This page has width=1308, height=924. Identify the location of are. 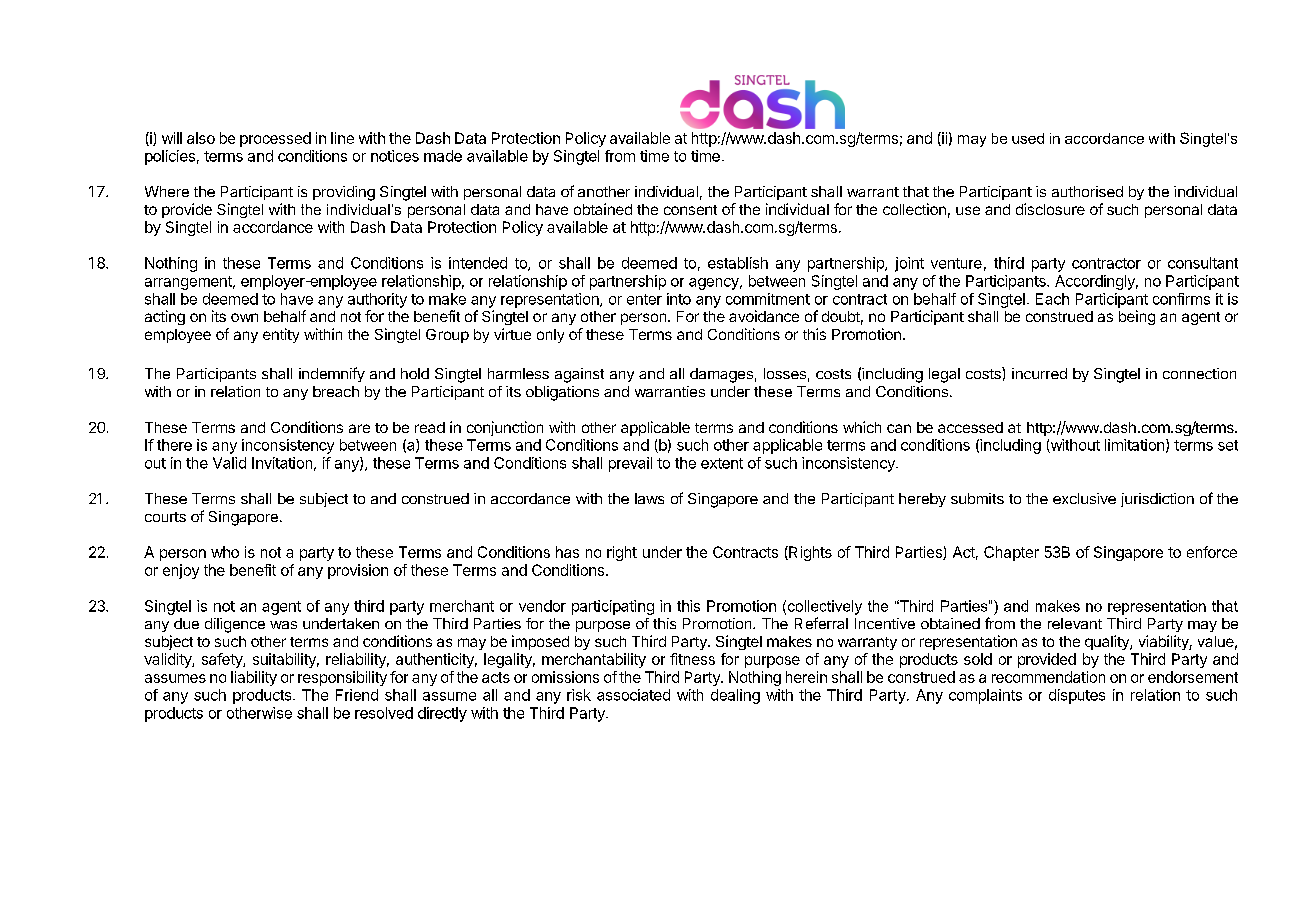
(359, 428).
